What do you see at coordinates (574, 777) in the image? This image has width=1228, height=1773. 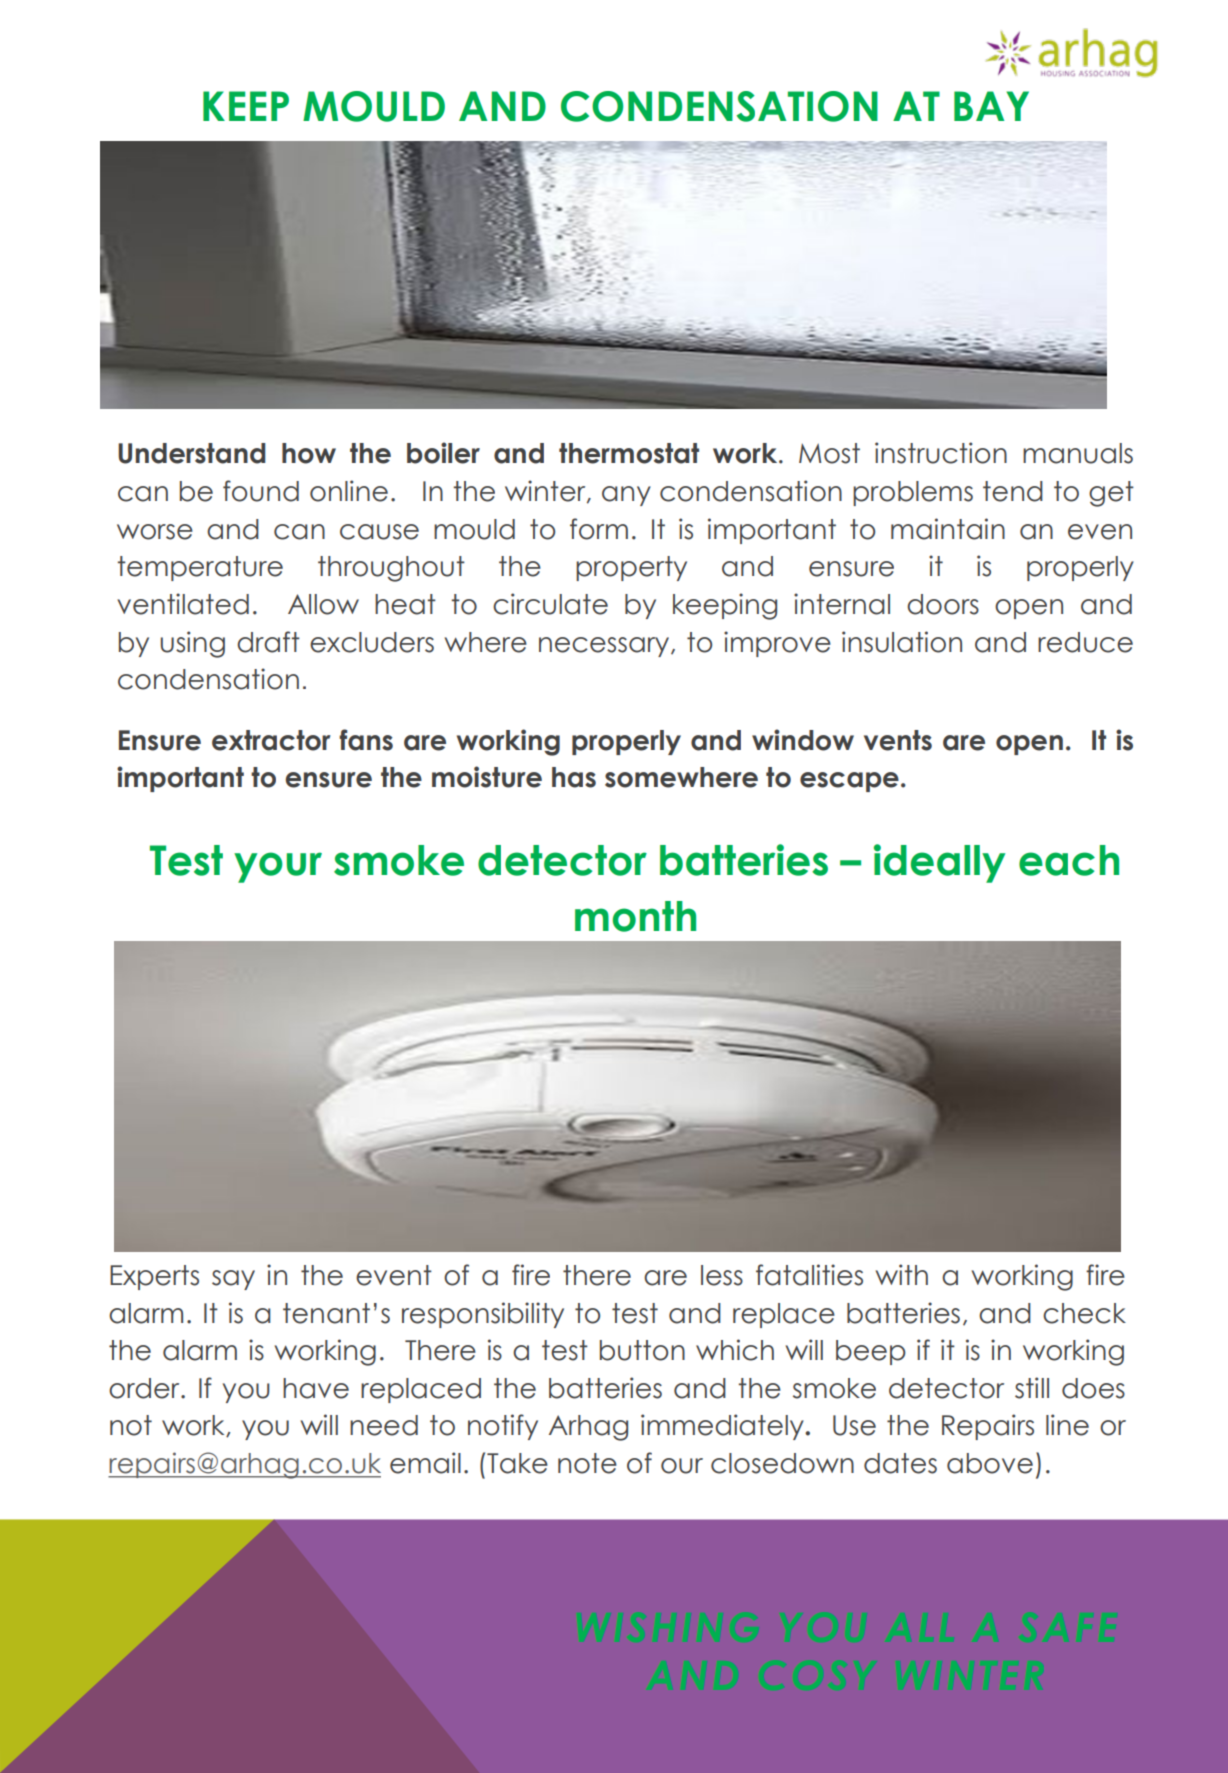 I see `has` at bounding box center [574, 777].
